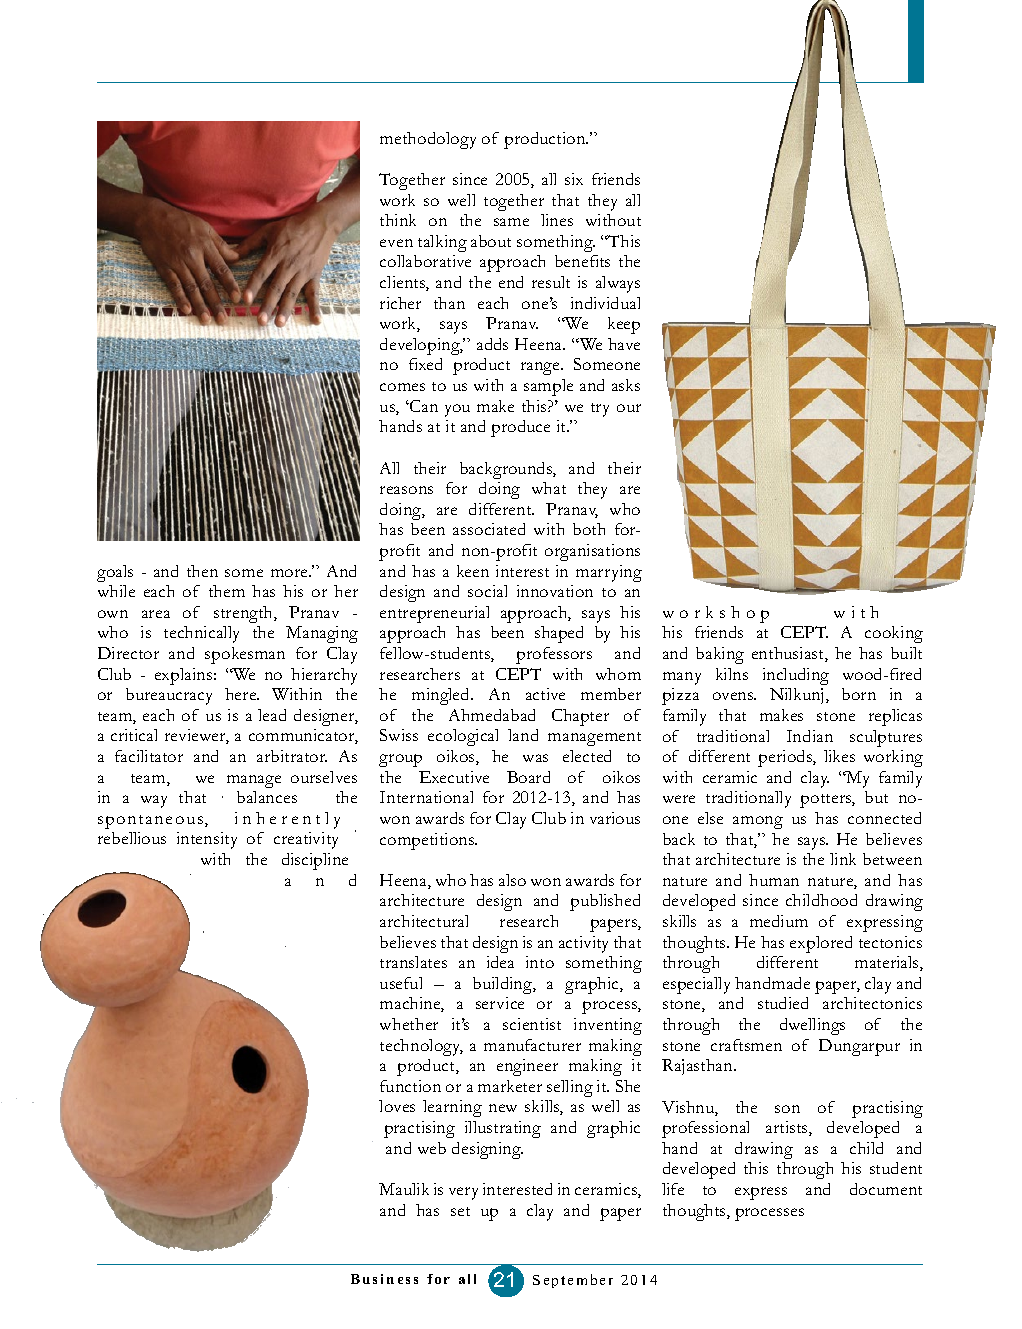 The width and height of the page is (1022, 1329). I want to click on think, so click(398, 220).
